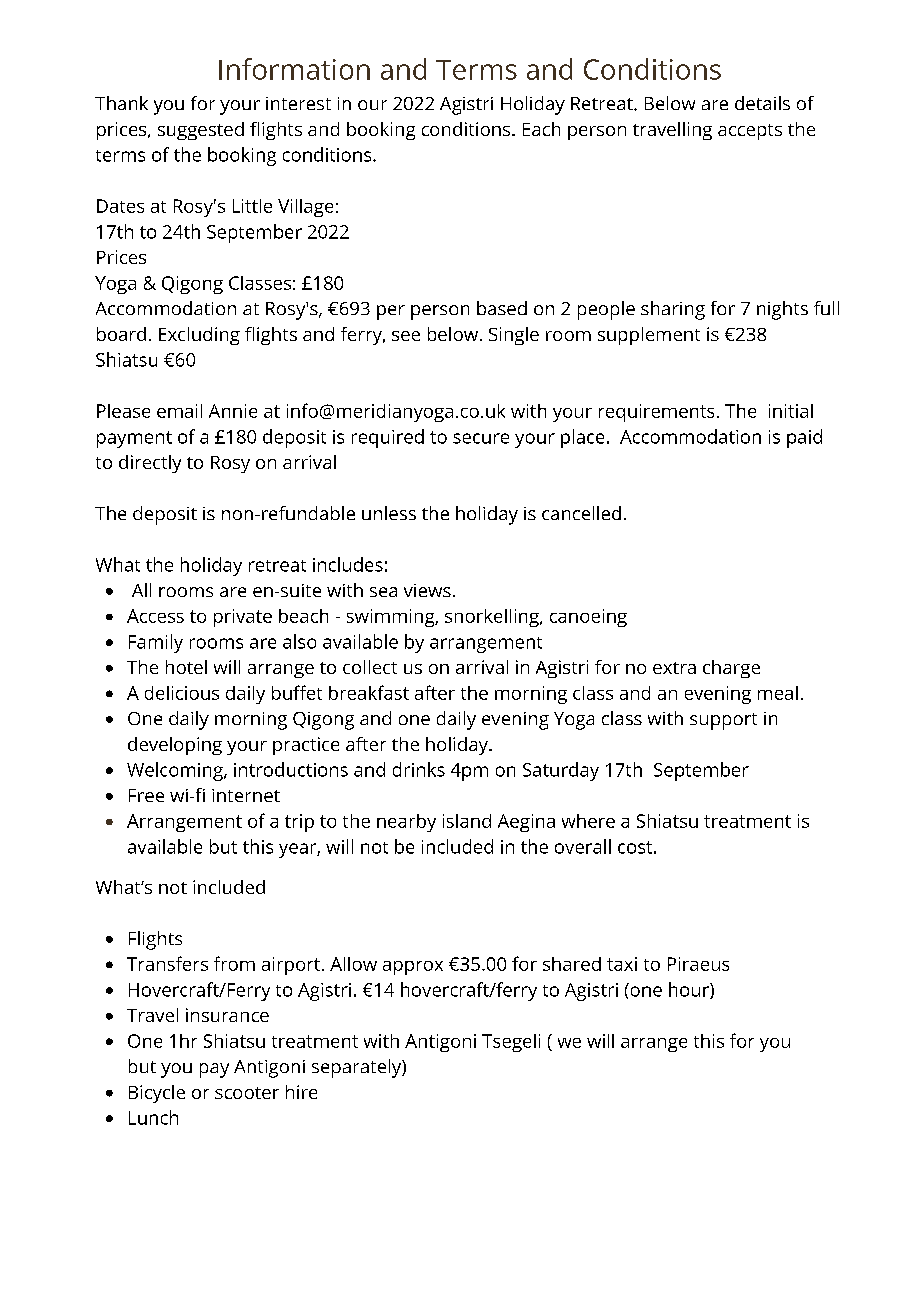  I want to click on paid, so click(804, 438).
